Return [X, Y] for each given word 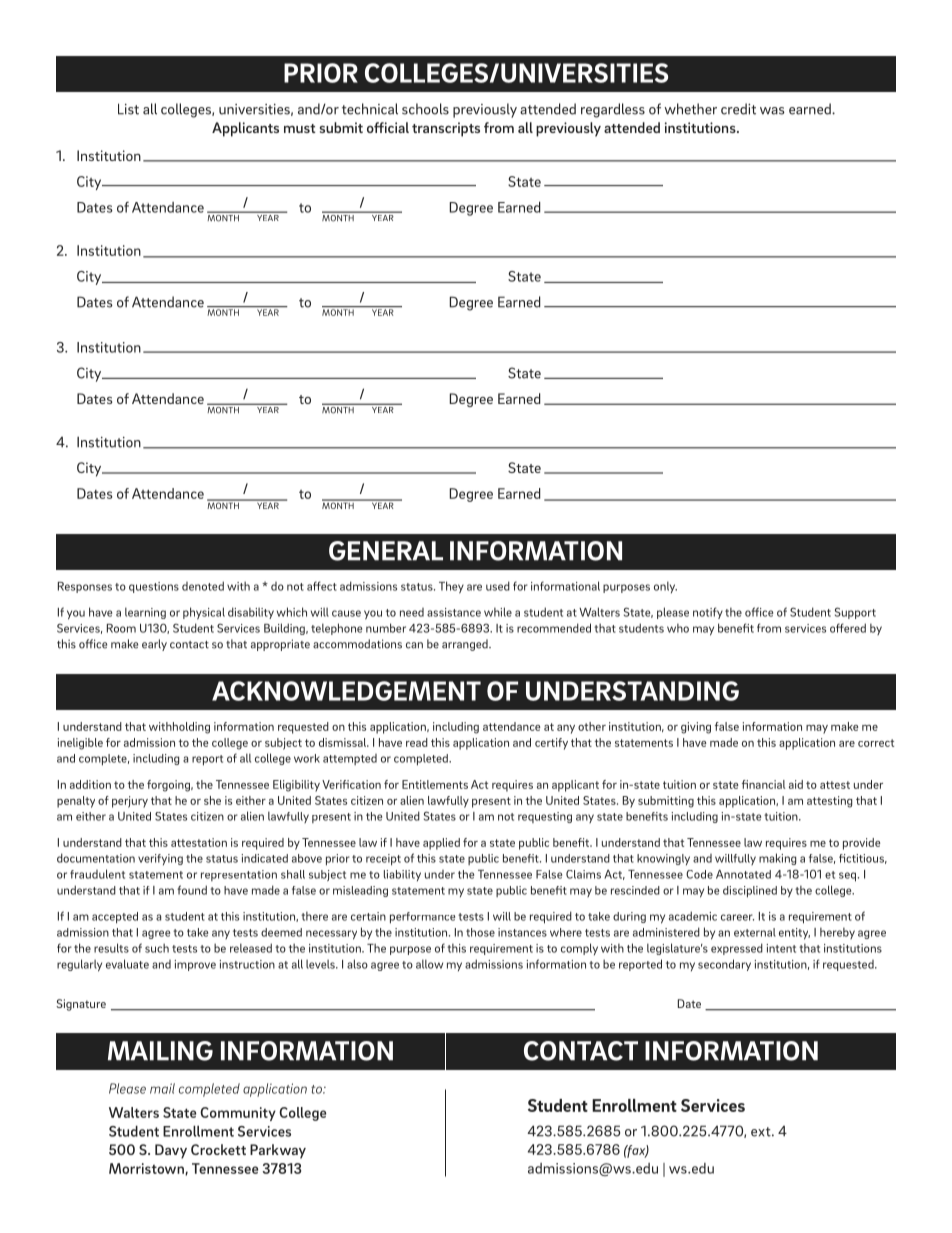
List [128, 109]
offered [848, 628]
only [665, 587]
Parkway [278, 1151]
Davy [171, 1151]
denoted [203, 586]
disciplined [750, 892]
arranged [466, 645]
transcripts [446, 129]
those [480, 932]
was [772, 111]
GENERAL [386, 551]
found [192, 890]
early [154, 645]
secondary [724, 965]
